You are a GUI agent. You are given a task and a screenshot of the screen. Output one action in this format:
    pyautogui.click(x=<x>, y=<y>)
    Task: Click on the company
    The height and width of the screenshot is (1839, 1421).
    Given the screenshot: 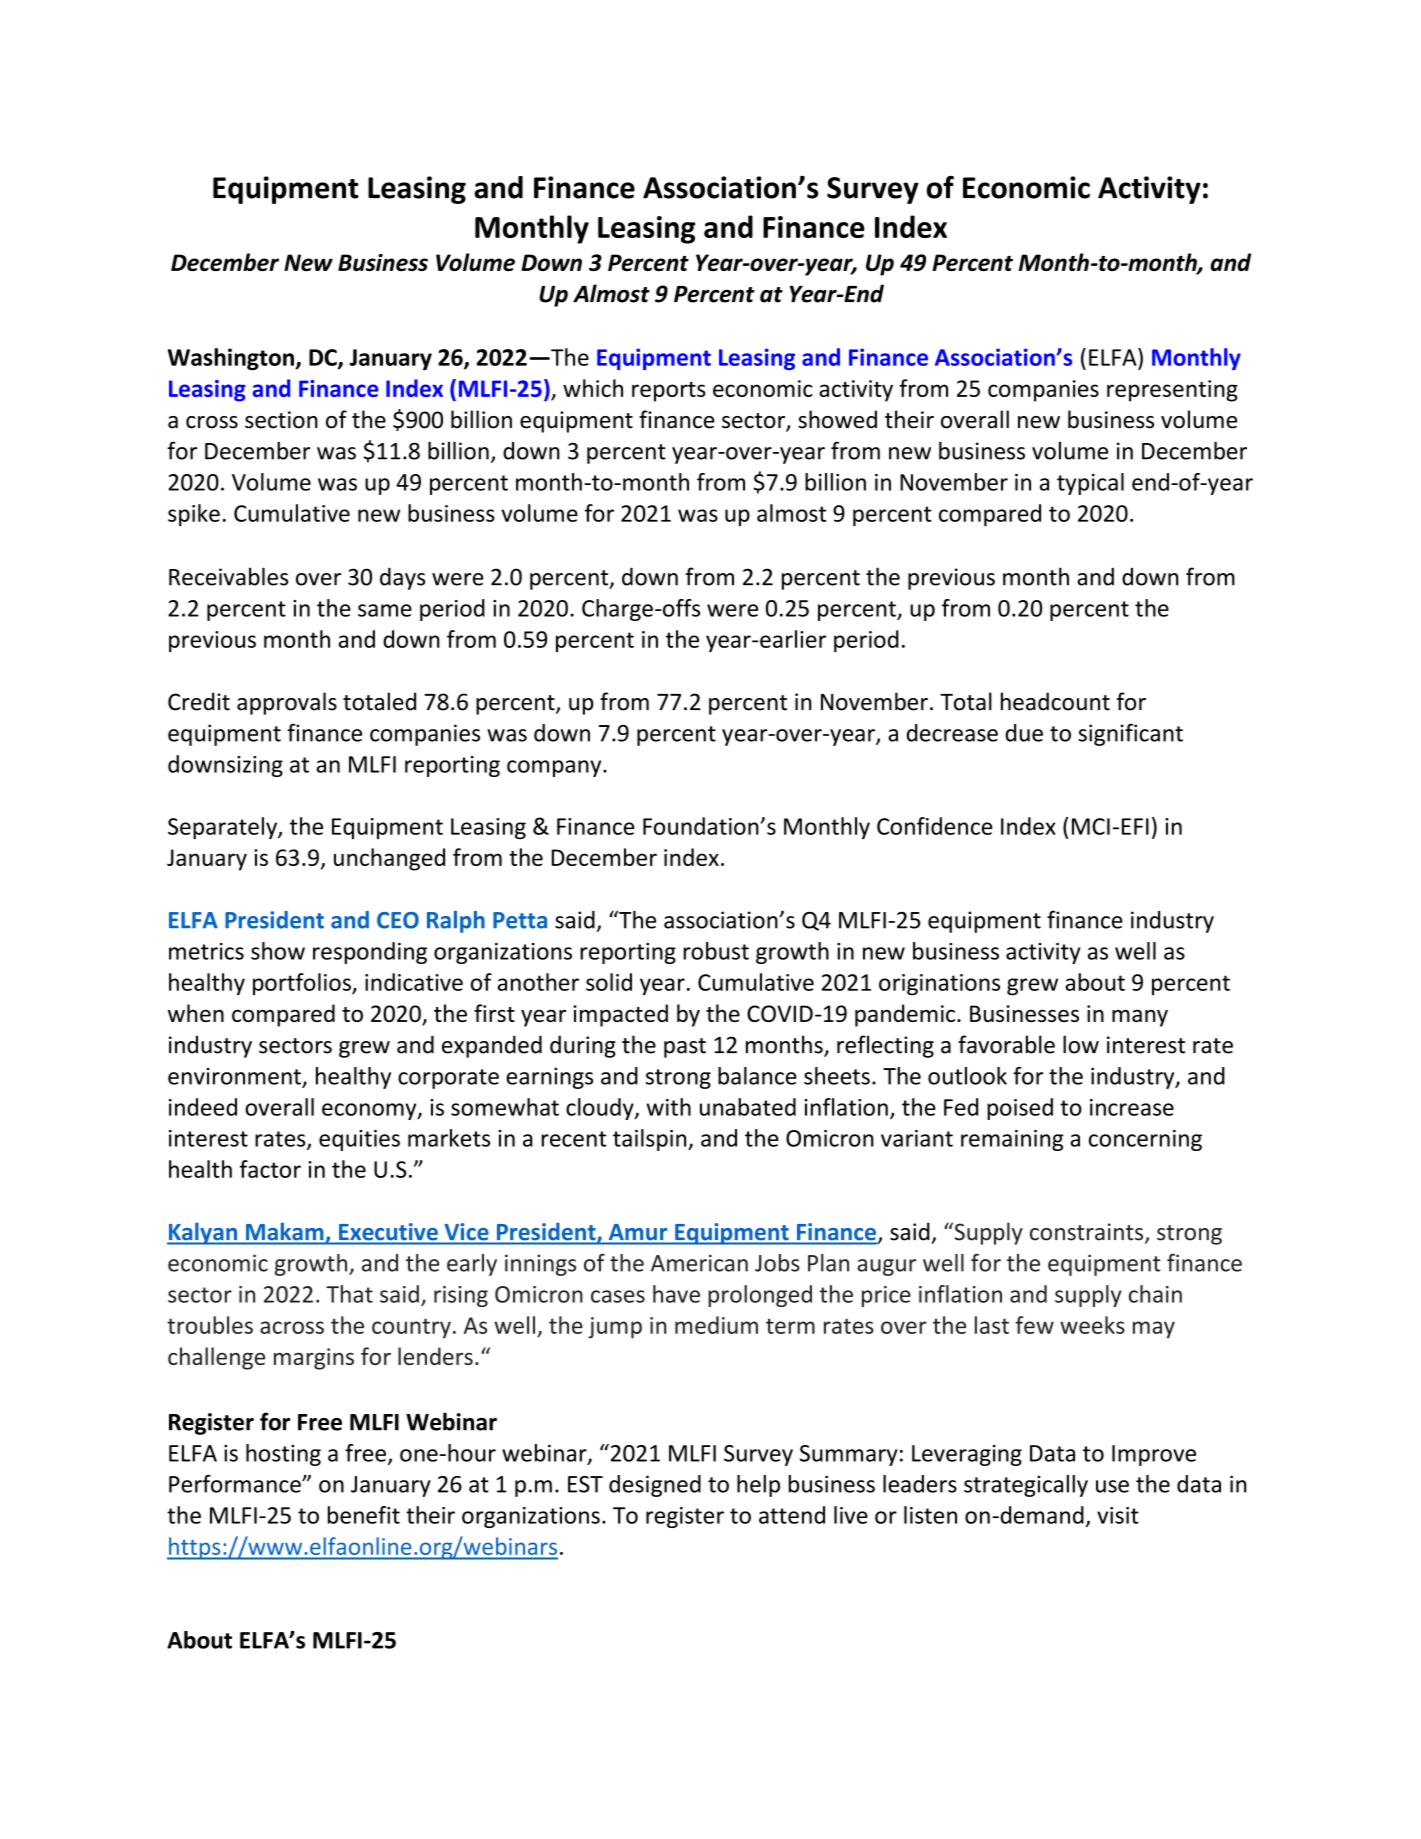 What is the action you would take?
    pyautogui.click(x=555, y=768)
